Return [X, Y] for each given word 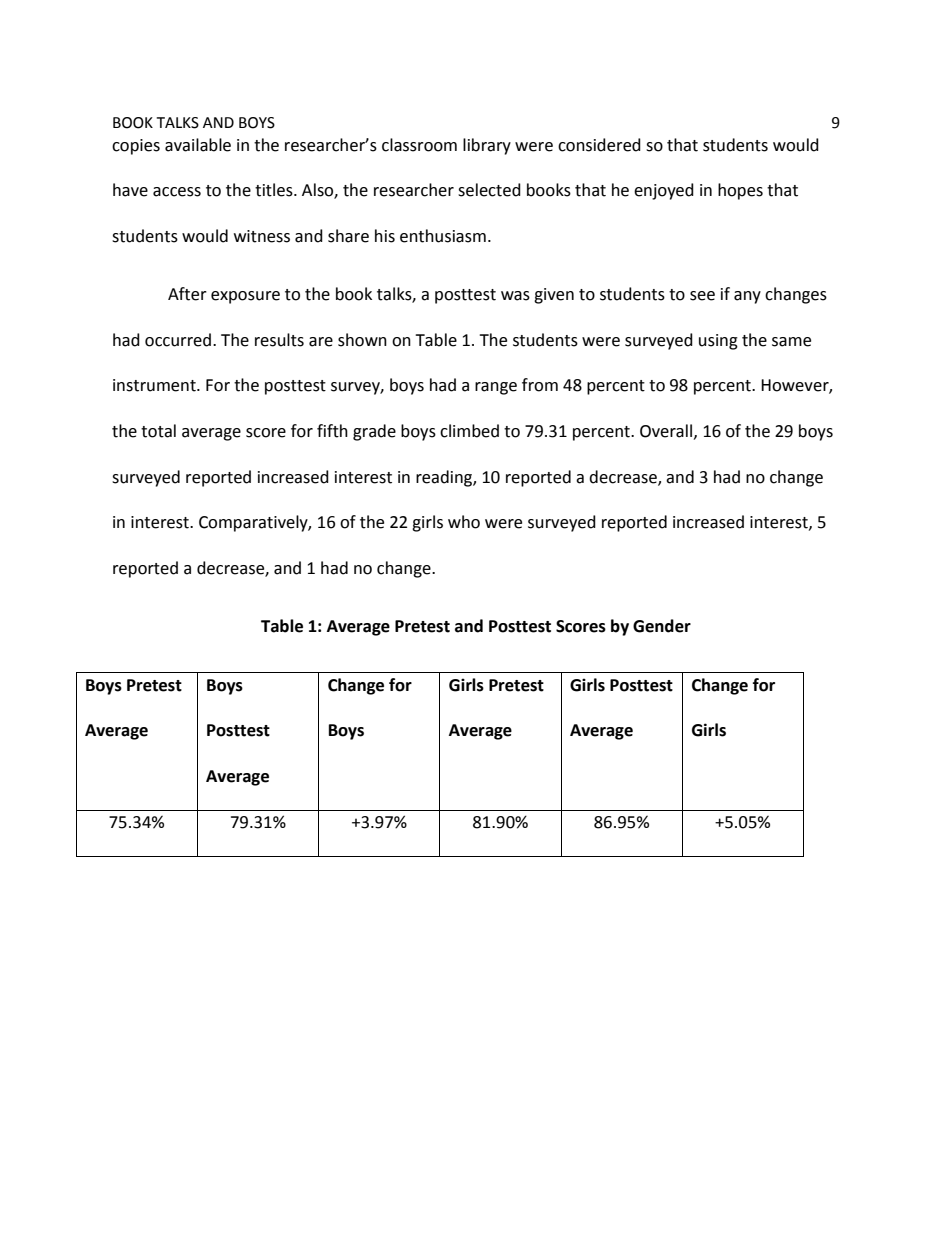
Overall [667, 431]
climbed [469, 431]
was [515, 296]
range [496, 388]
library [487, 146]
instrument [155, 385]
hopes [740, 191]
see [702, 296]
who [464, 522]
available [198, 145]
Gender [662, 626]
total [158, 431]
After [187, 294]
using [718, 342]
